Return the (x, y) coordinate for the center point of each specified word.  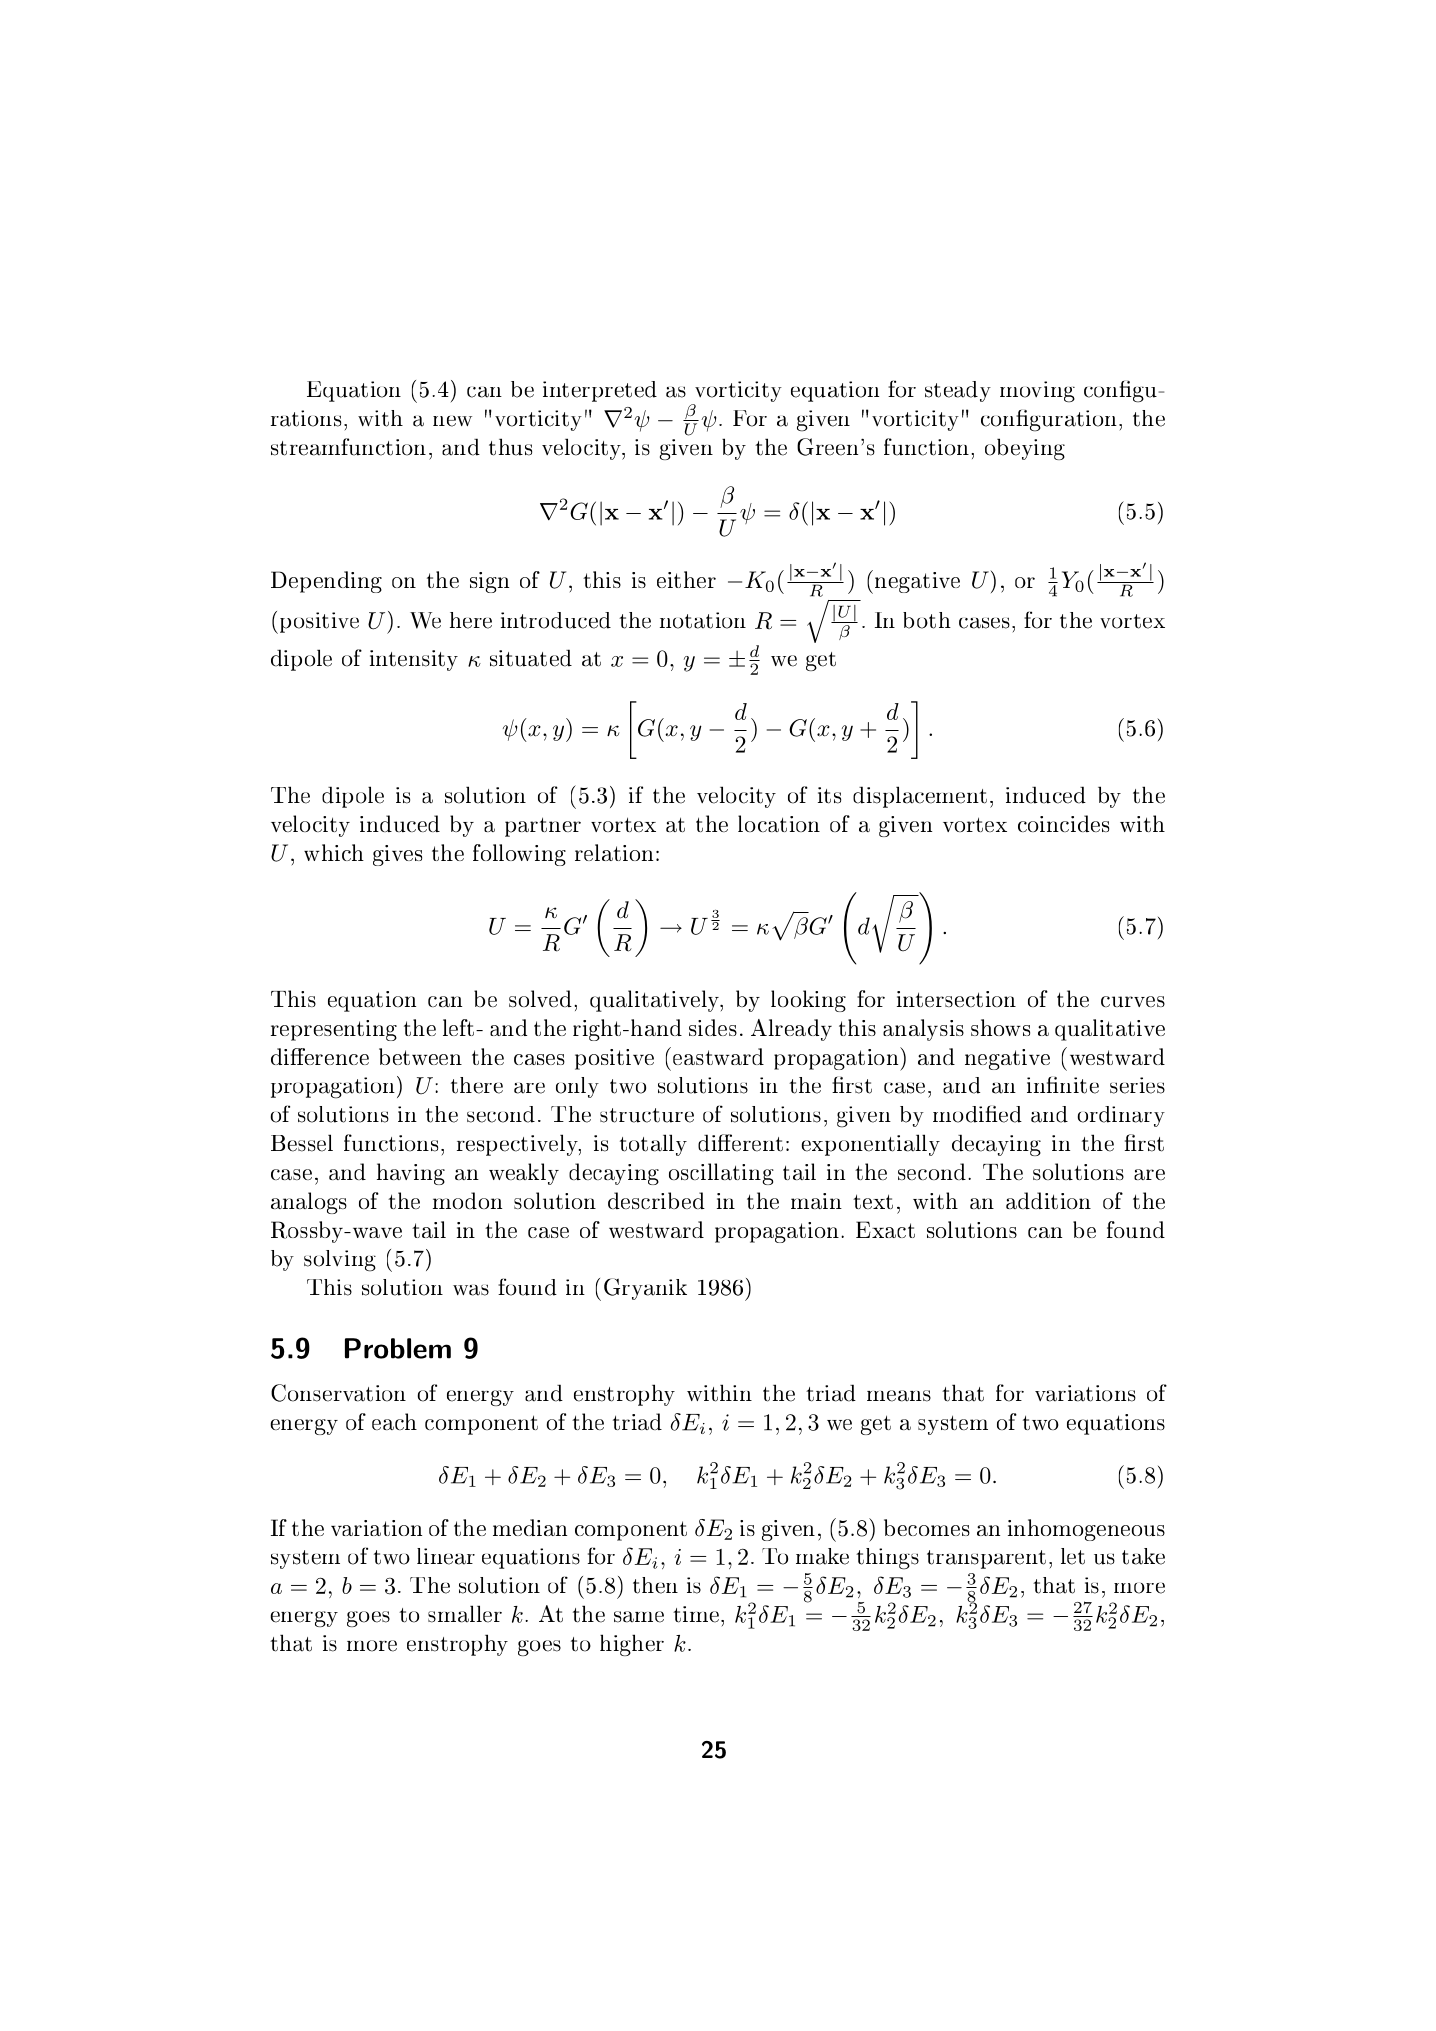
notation (703, 620)
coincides (1063, 823)
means (899, 1396)
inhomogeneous (1086, 1530)
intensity (414, 660)
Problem (398, 1348)
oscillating (721, 1174)
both (927, 620)
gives (397, 855)
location (779, 823)
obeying (1025, 449)
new (452, 421)
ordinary (1121, 1116)
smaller (465, 1614)
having (411, 1174)
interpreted (600, 391)
